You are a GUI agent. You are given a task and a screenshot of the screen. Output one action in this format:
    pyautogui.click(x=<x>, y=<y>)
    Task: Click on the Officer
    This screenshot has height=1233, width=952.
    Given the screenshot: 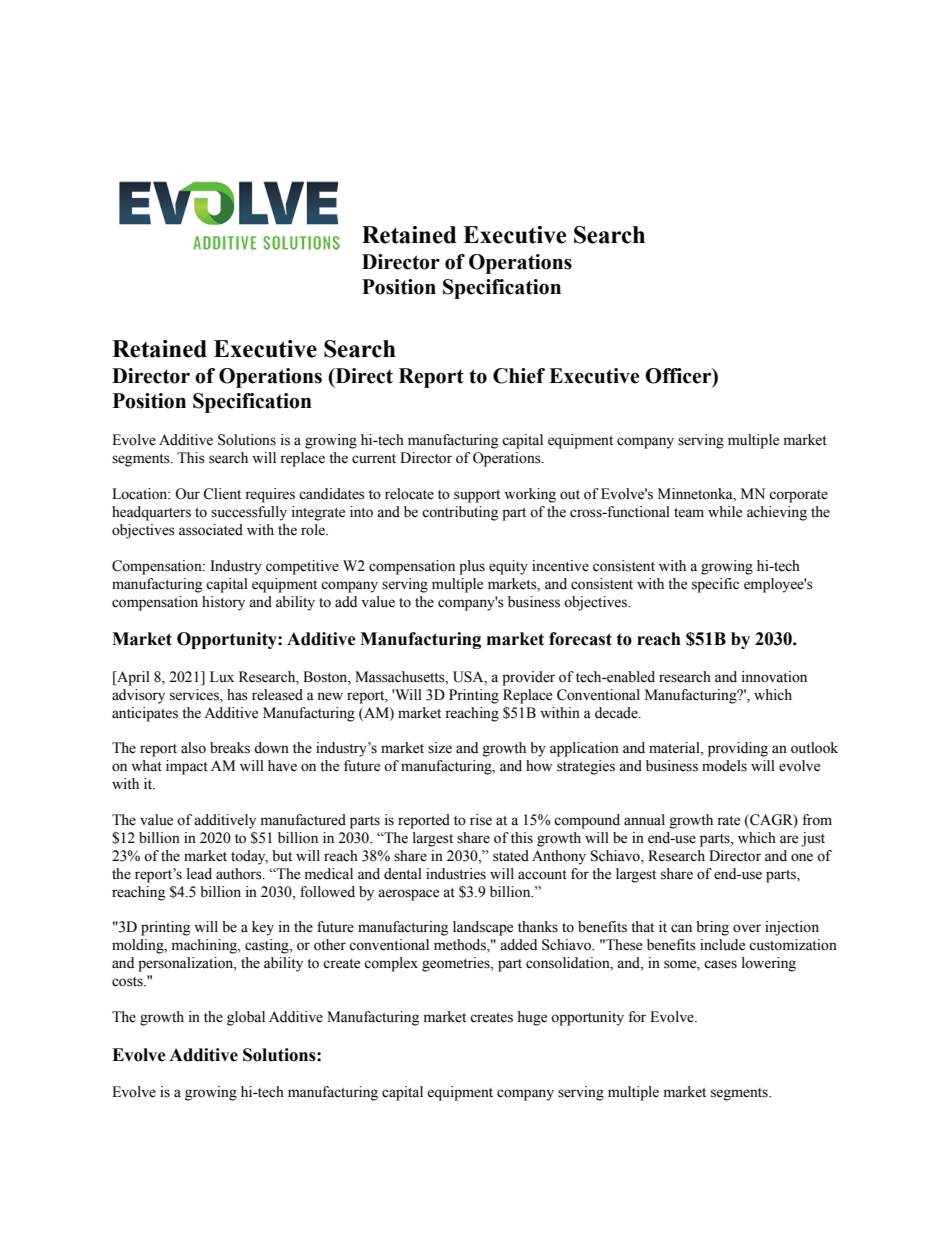 What is the action you would take?
    pyautogui.click(x=679, y=377)
